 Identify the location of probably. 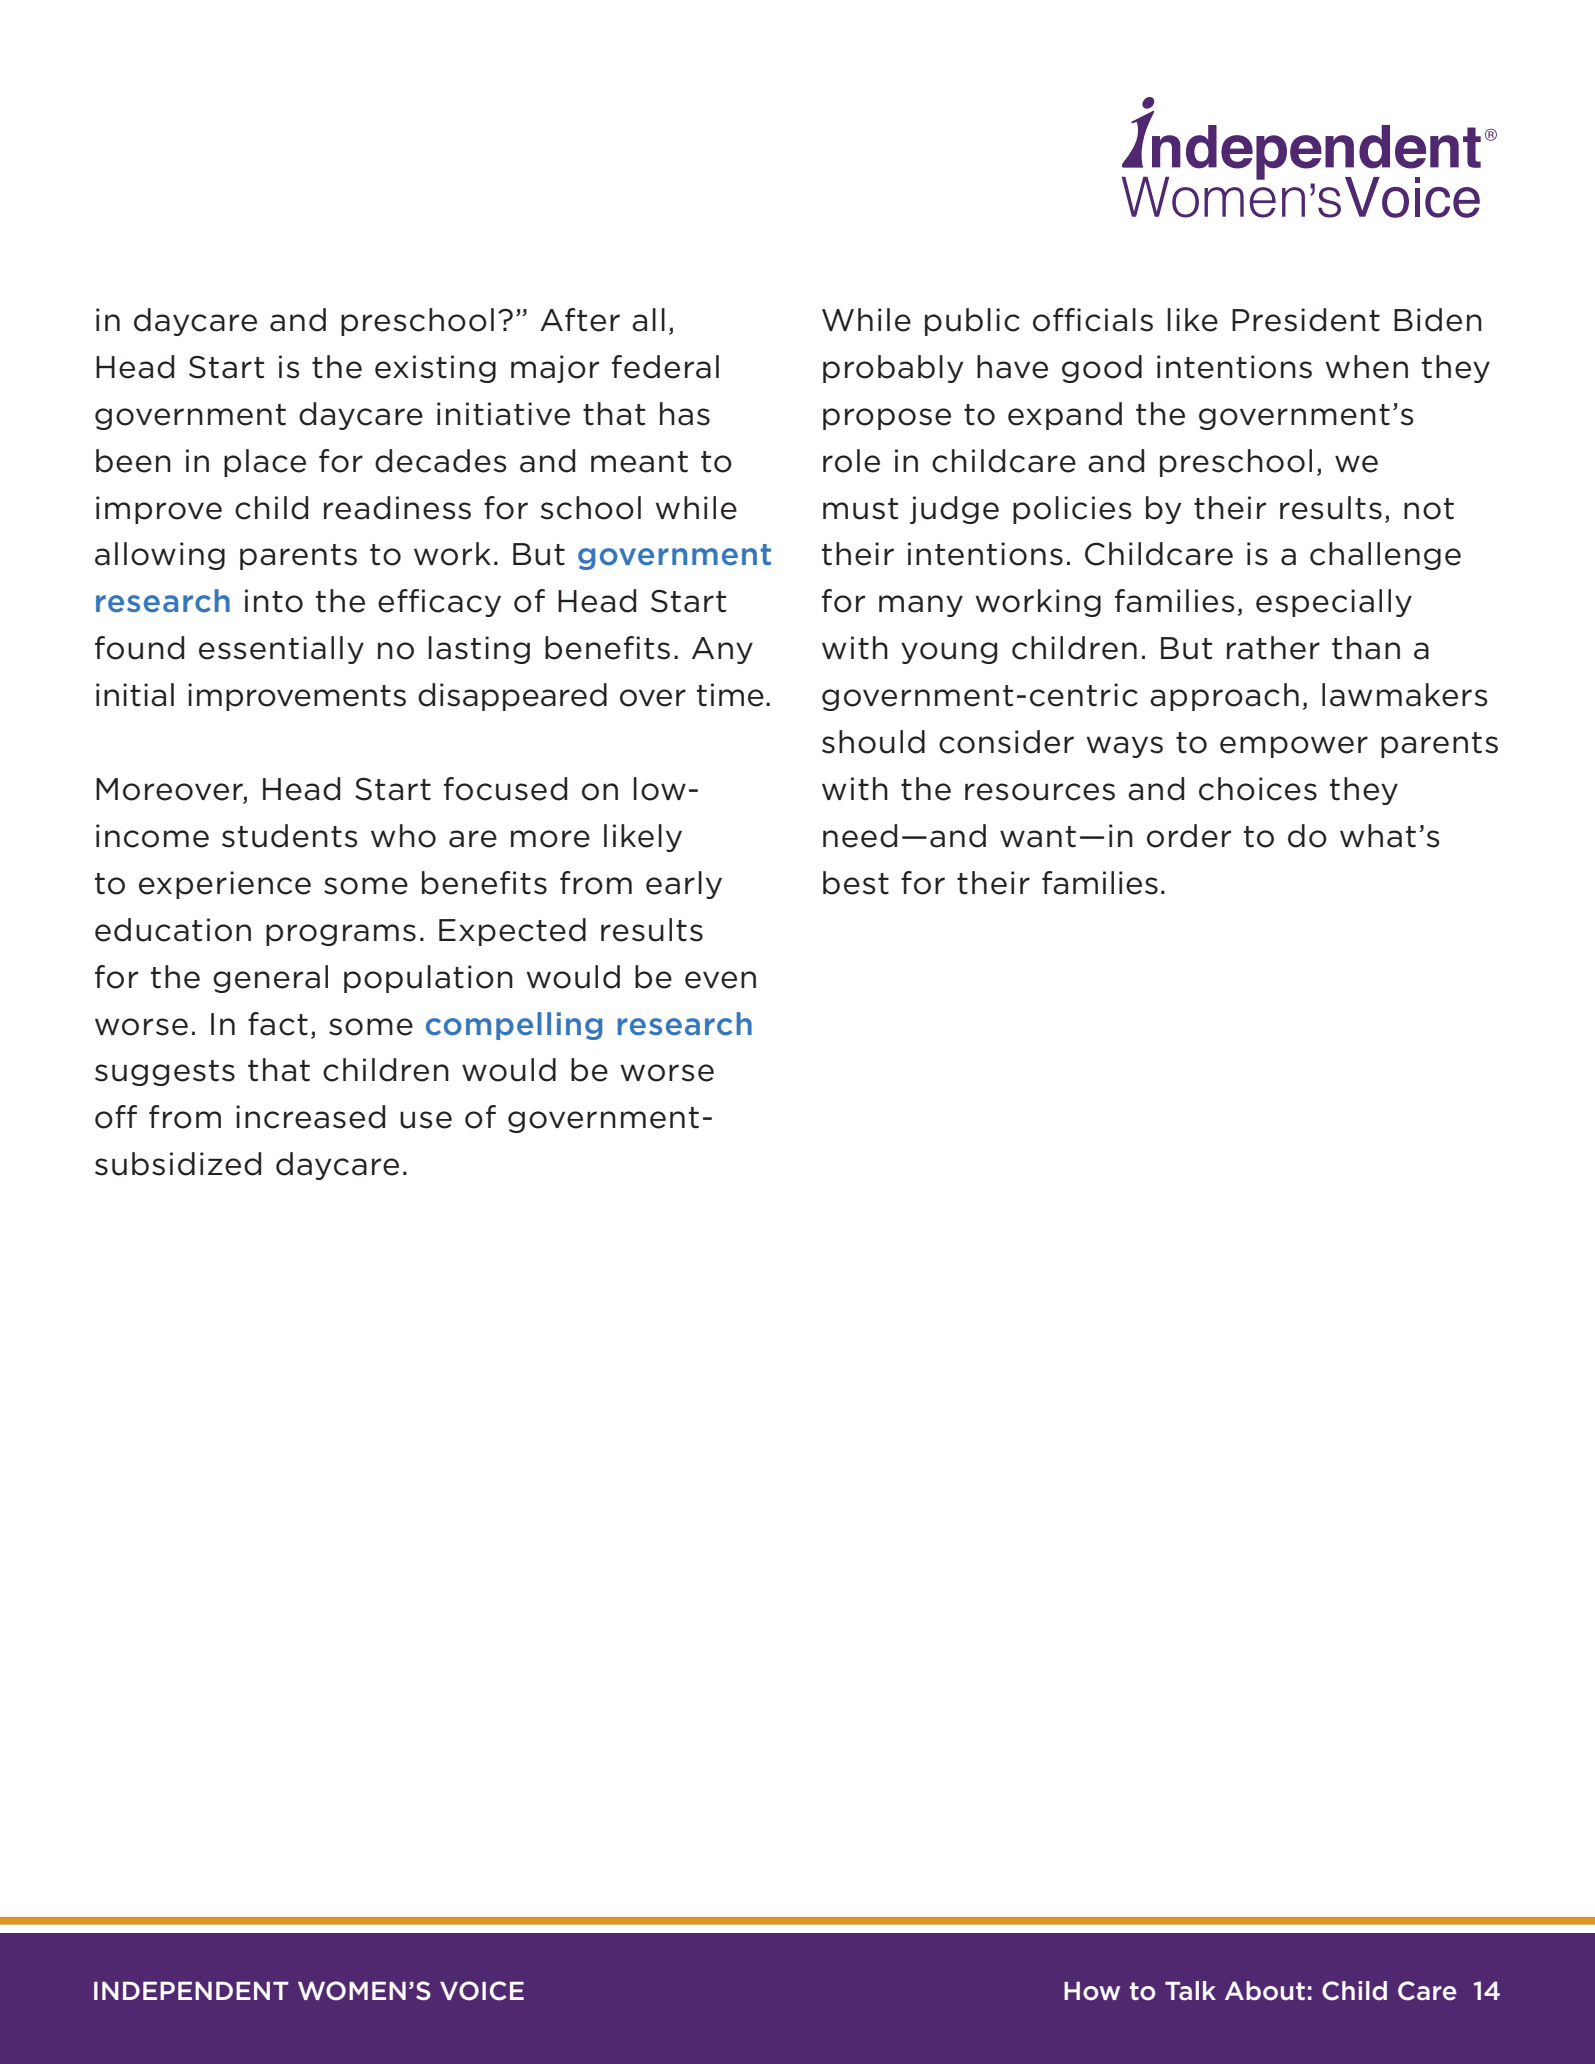
(893, 369).
